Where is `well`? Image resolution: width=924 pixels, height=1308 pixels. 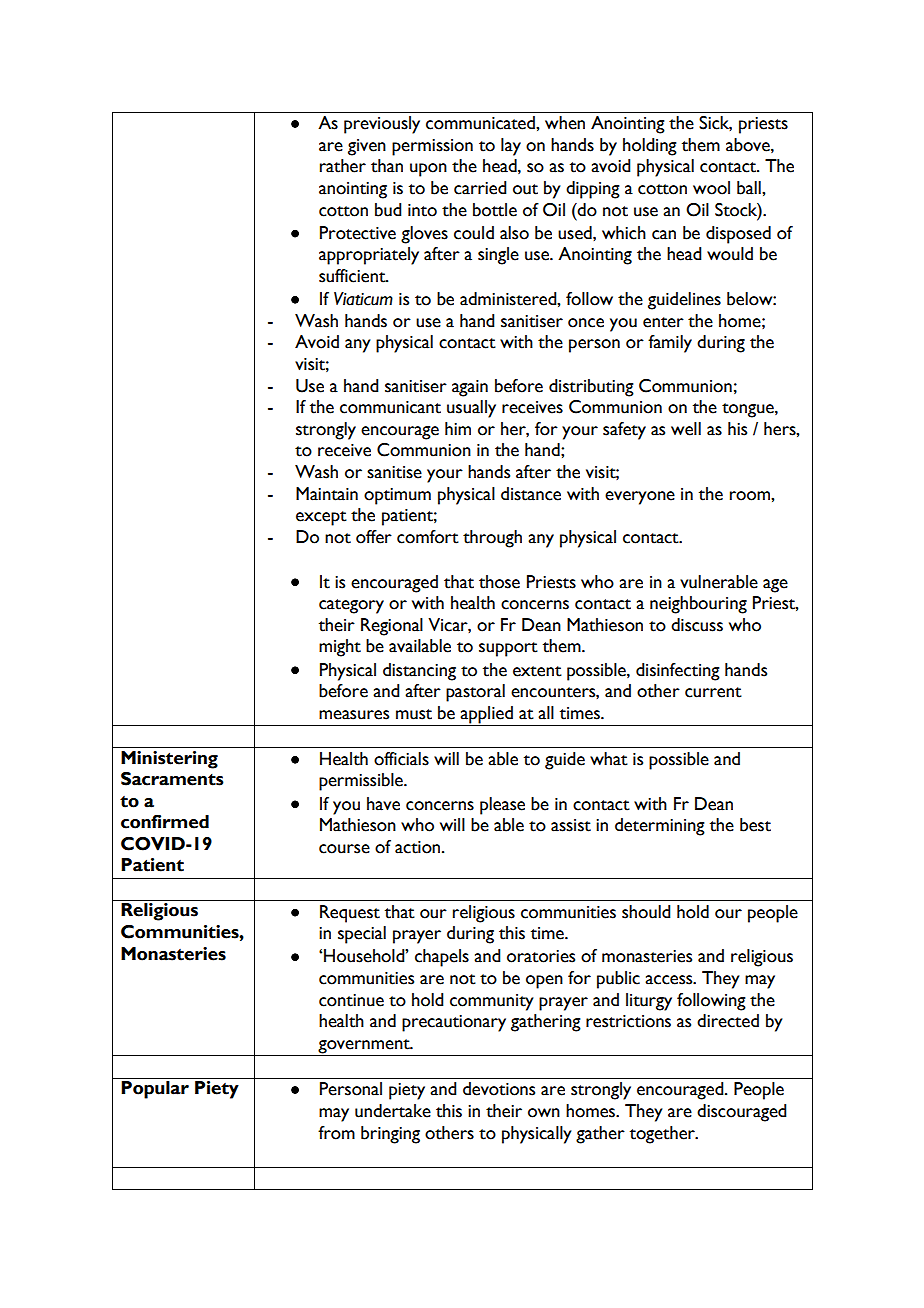
well is located at coordinates (686, 429).
